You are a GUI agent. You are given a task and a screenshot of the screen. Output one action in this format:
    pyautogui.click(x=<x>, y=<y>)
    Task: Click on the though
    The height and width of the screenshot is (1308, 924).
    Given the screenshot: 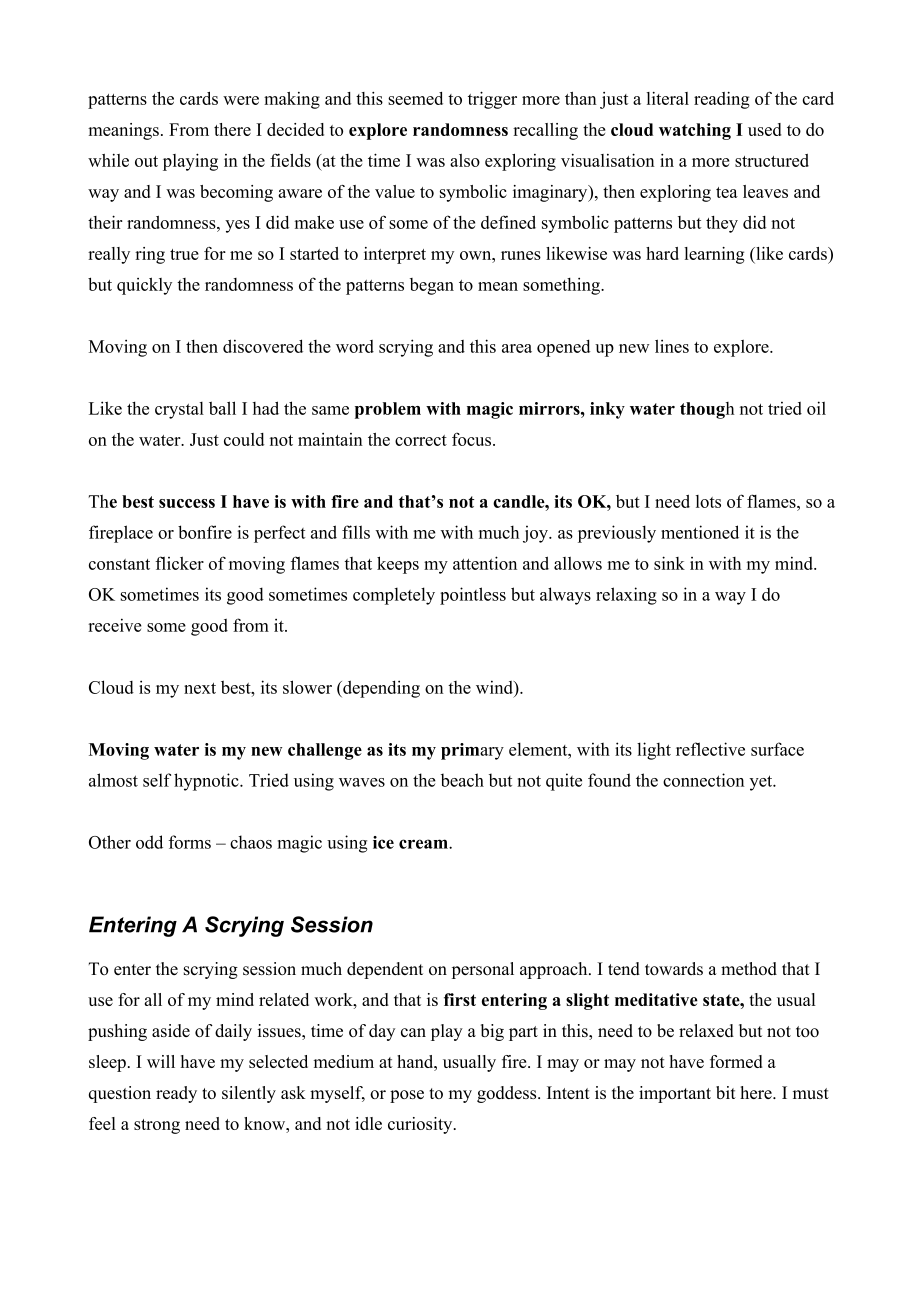 What is the action you would take?
    pyautogui.click(x=707, y=410)
